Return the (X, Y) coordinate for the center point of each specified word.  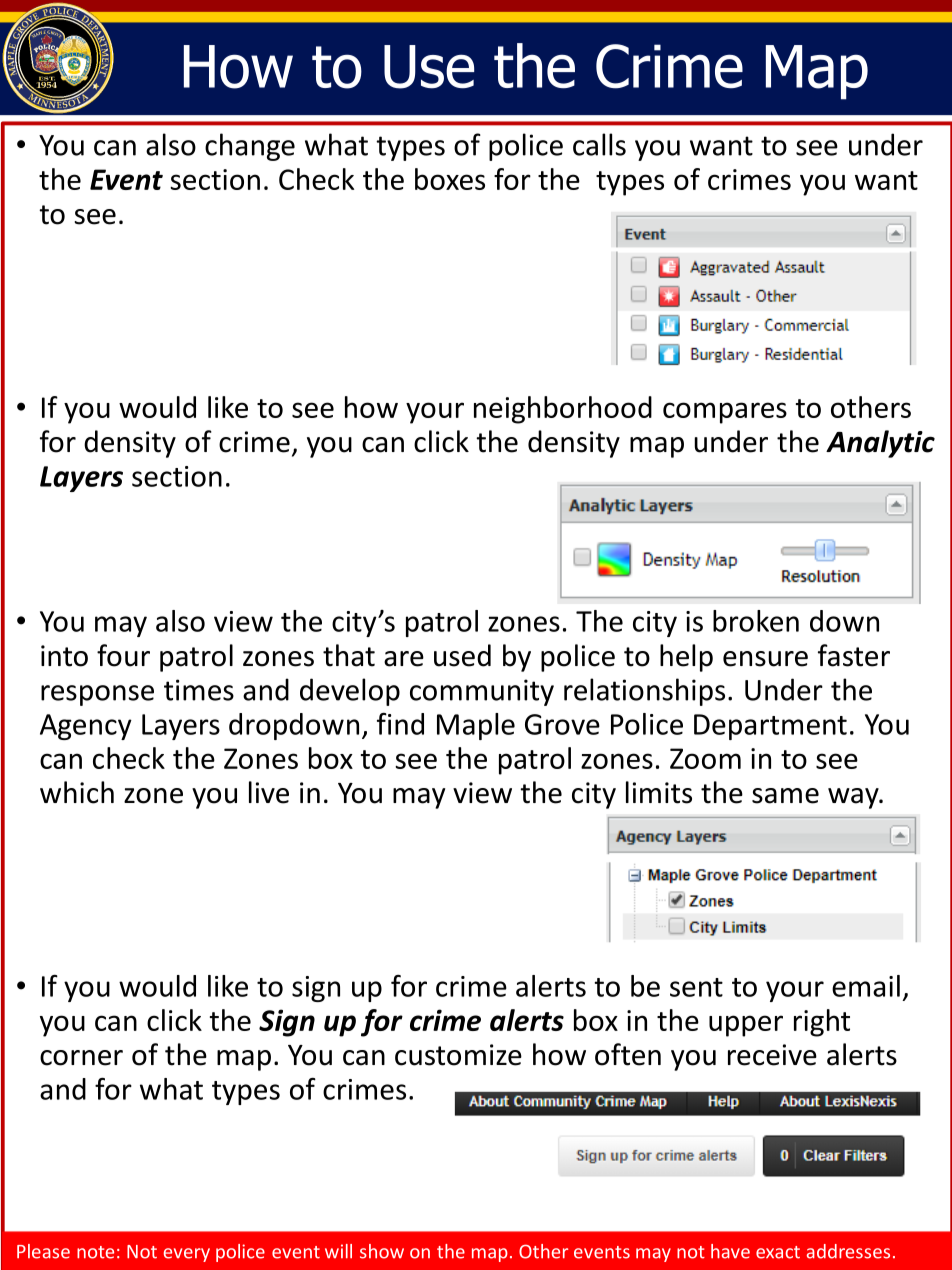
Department (770, 727)
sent (696, 987)
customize (458, 1055)
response (97, 695)
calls (599, 144)
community (482, 692)
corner (81, 1058)
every (187, 1255)
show (382, 1251)
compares (725, 413)
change (250, 147)
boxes (450, 179)
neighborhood (563, 410)
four (123, 655)
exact (778, 1252)
